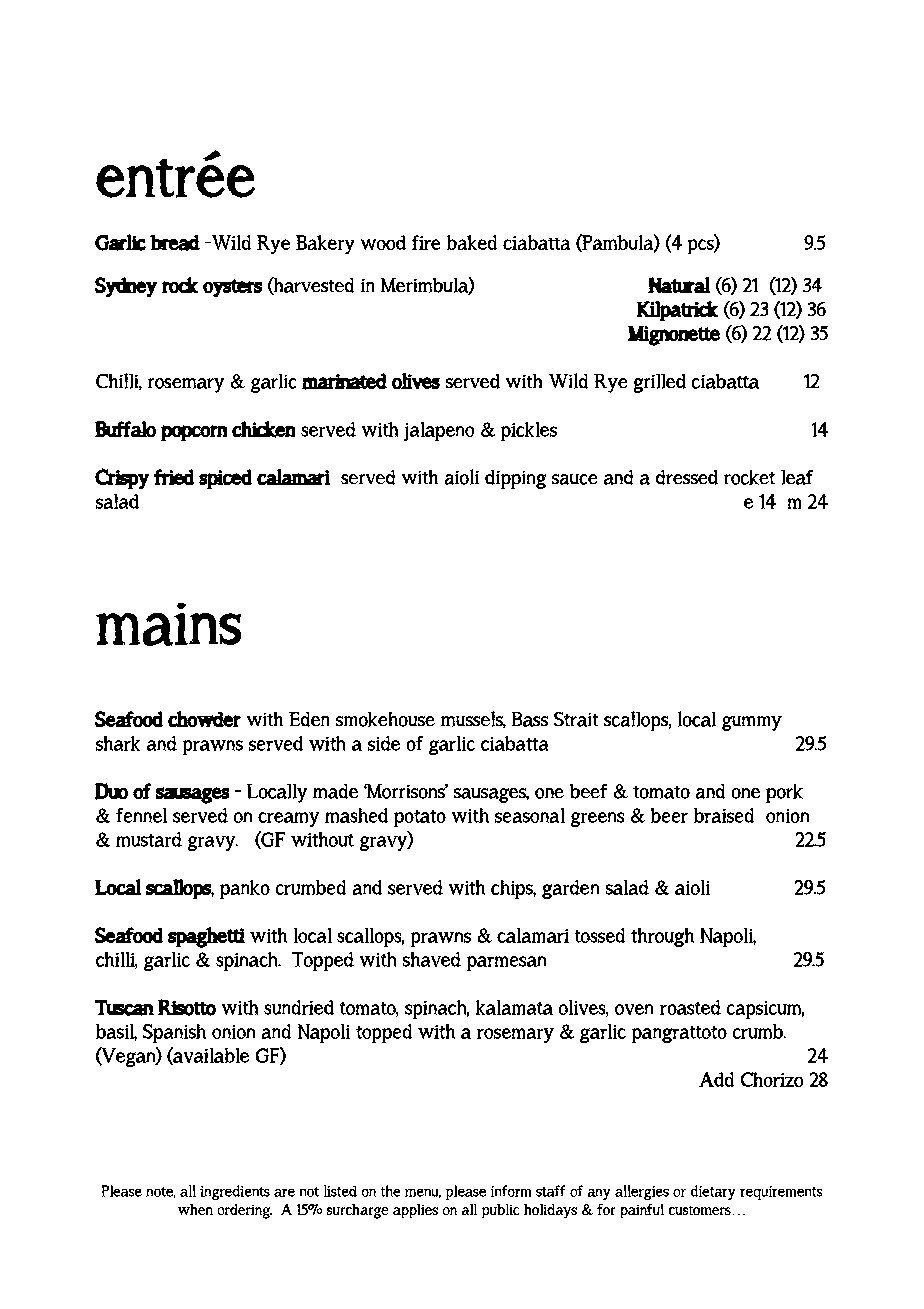 The image size is (924, 1309). What do you see at coordinates (175, 243) in the screenshot?
I see `bread` at bounding box center [175, 243].
